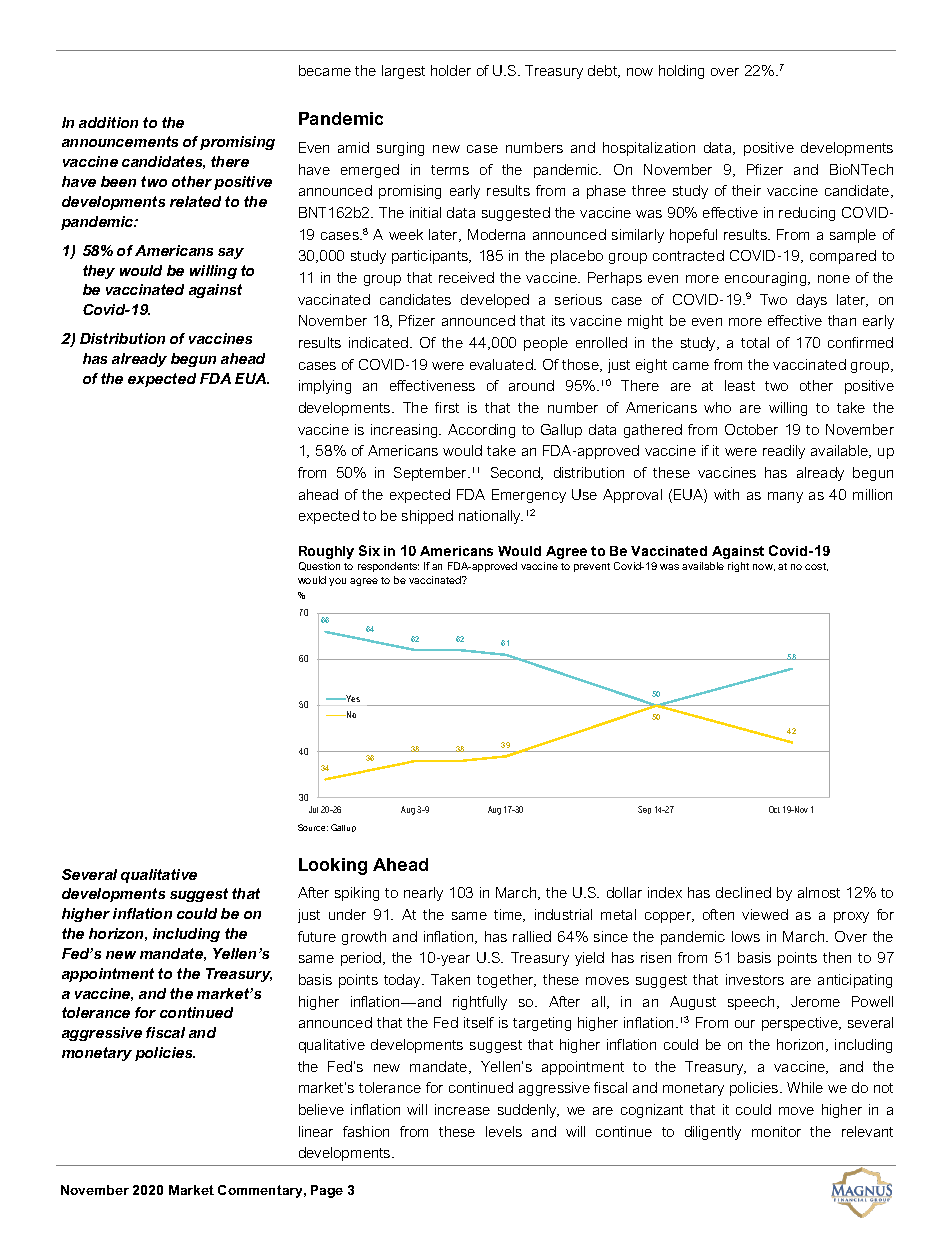 Image resolution: width=952 pixels, height=1233 pixels. Describe the element at coordinates (755, 342) in the image. I see `total` at that location.
